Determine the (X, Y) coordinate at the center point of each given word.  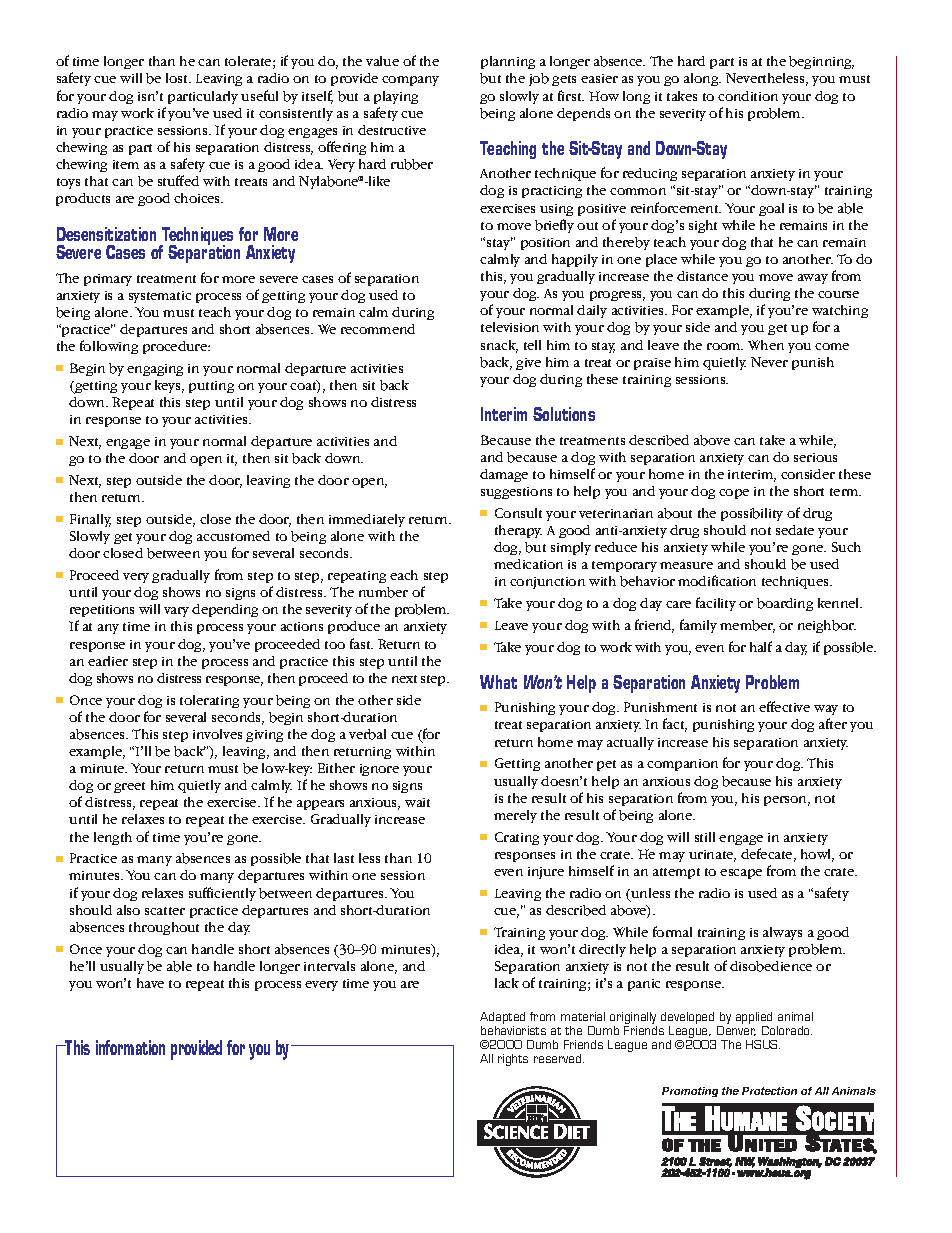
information (130, 1047)
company (410, 81)
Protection (769, 1091)
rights (513, 1060)
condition (748, 96)
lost (178, 78)
